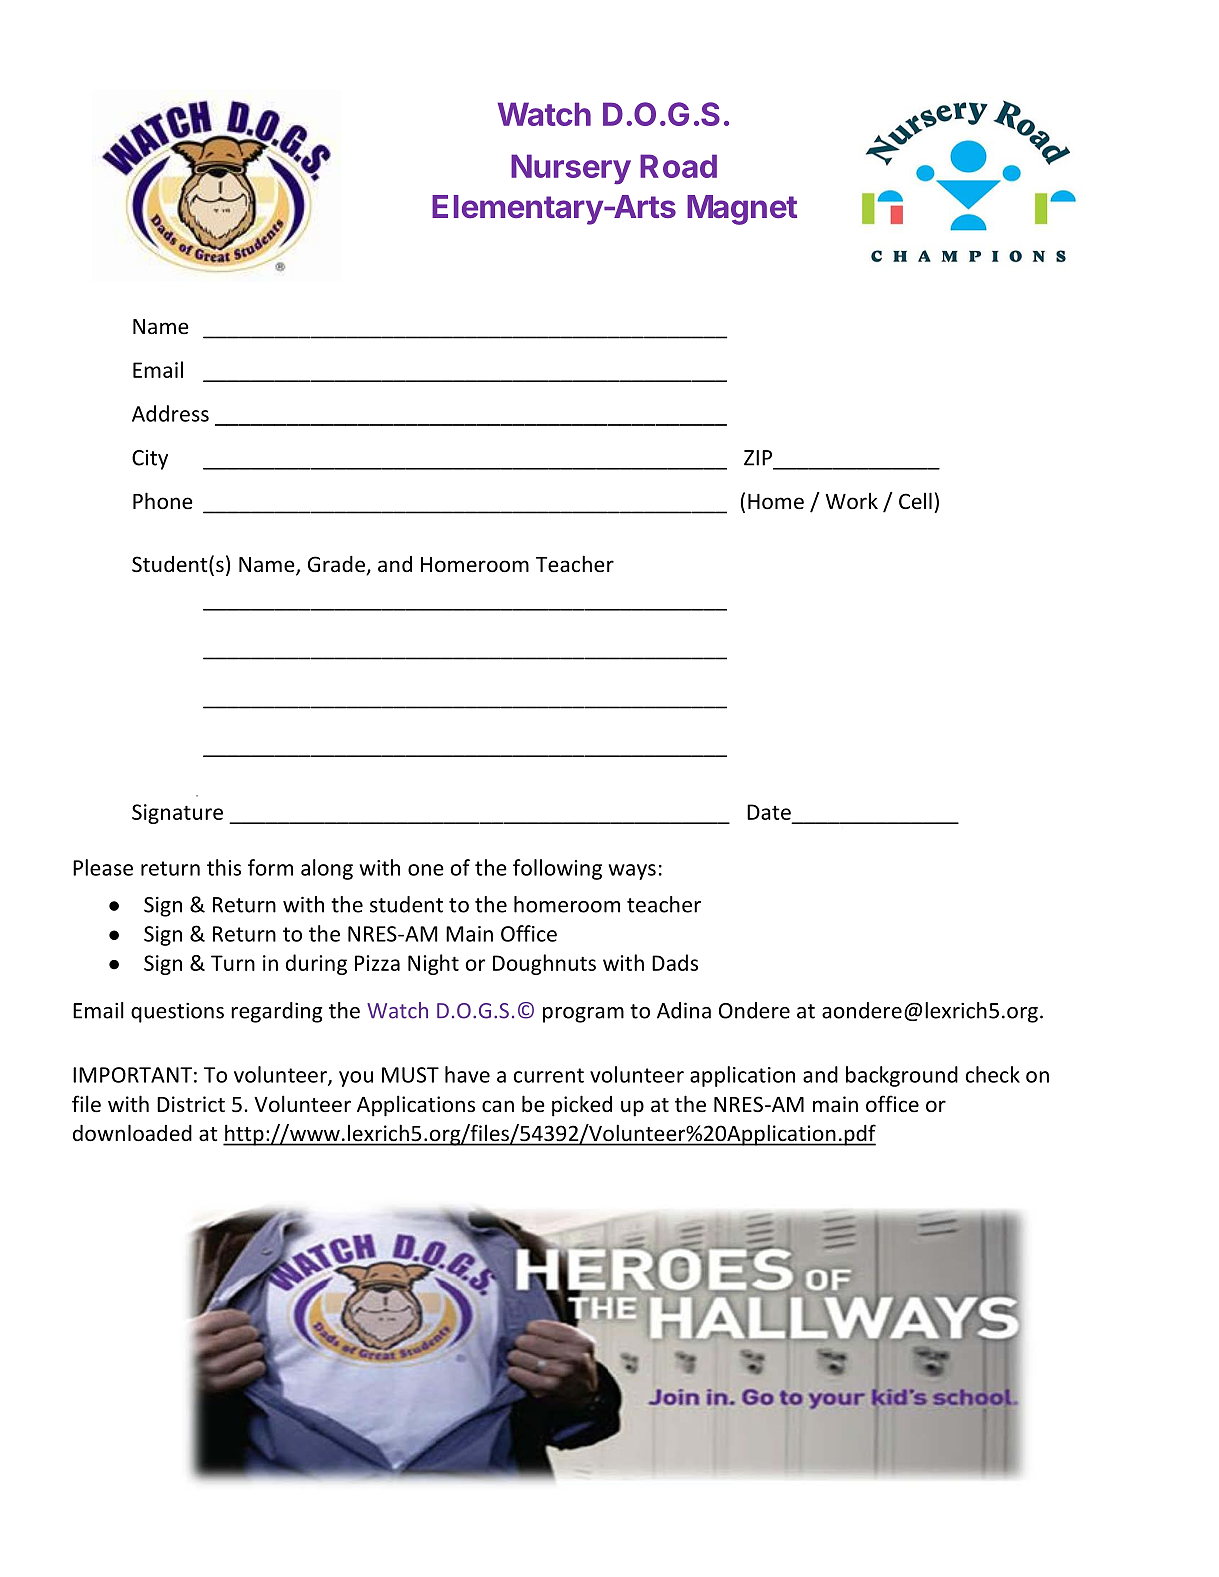 The image size is (1219, 1577). What do you see at coordinates (191, 1104) in the screenshot?
I see `District` at bounding box center [191, 1104].
